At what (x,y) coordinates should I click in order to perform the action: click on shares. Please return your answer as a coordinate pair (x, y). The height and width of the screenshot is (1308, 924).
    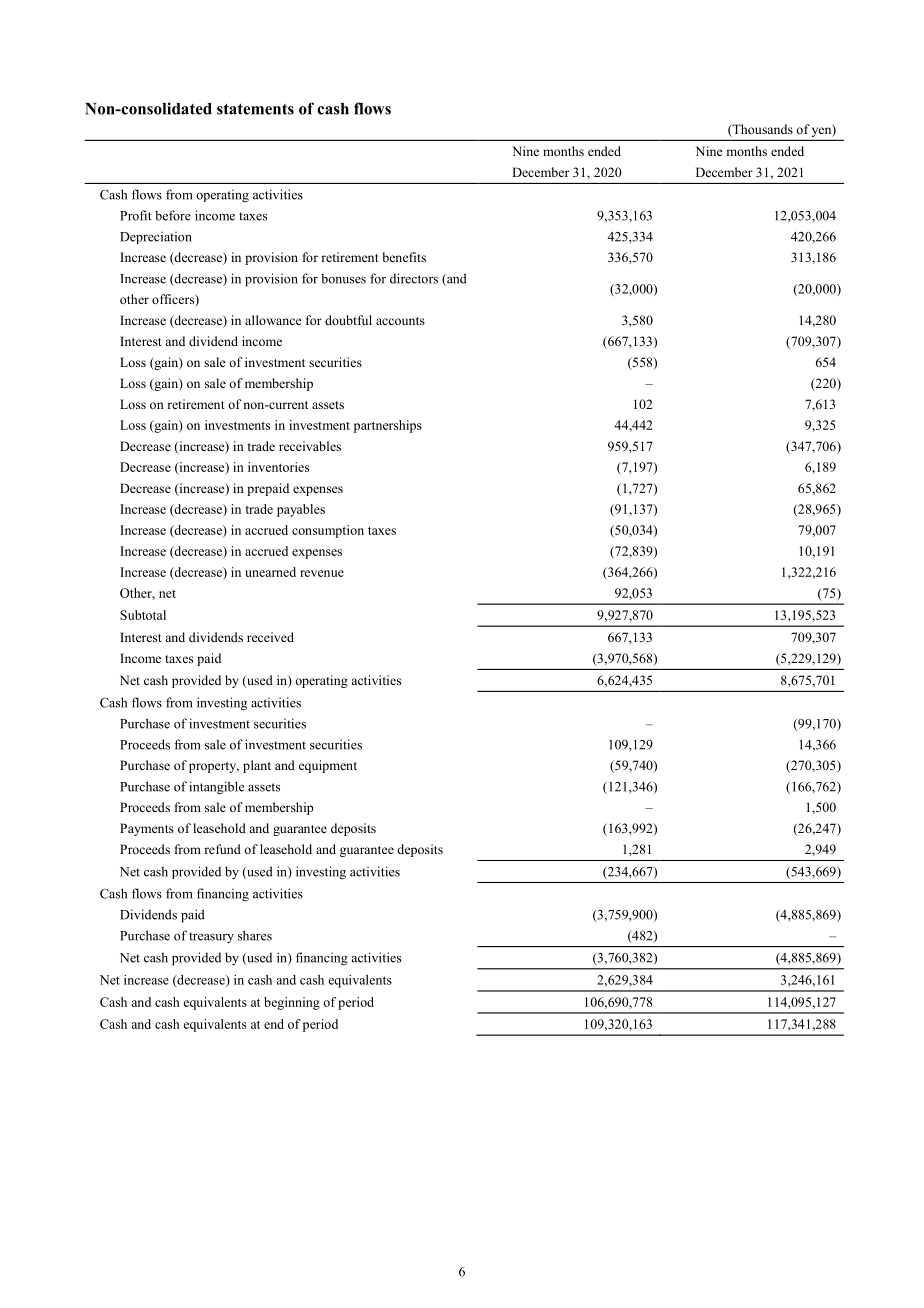
    Looking at the image, I should click on (255, 935).
